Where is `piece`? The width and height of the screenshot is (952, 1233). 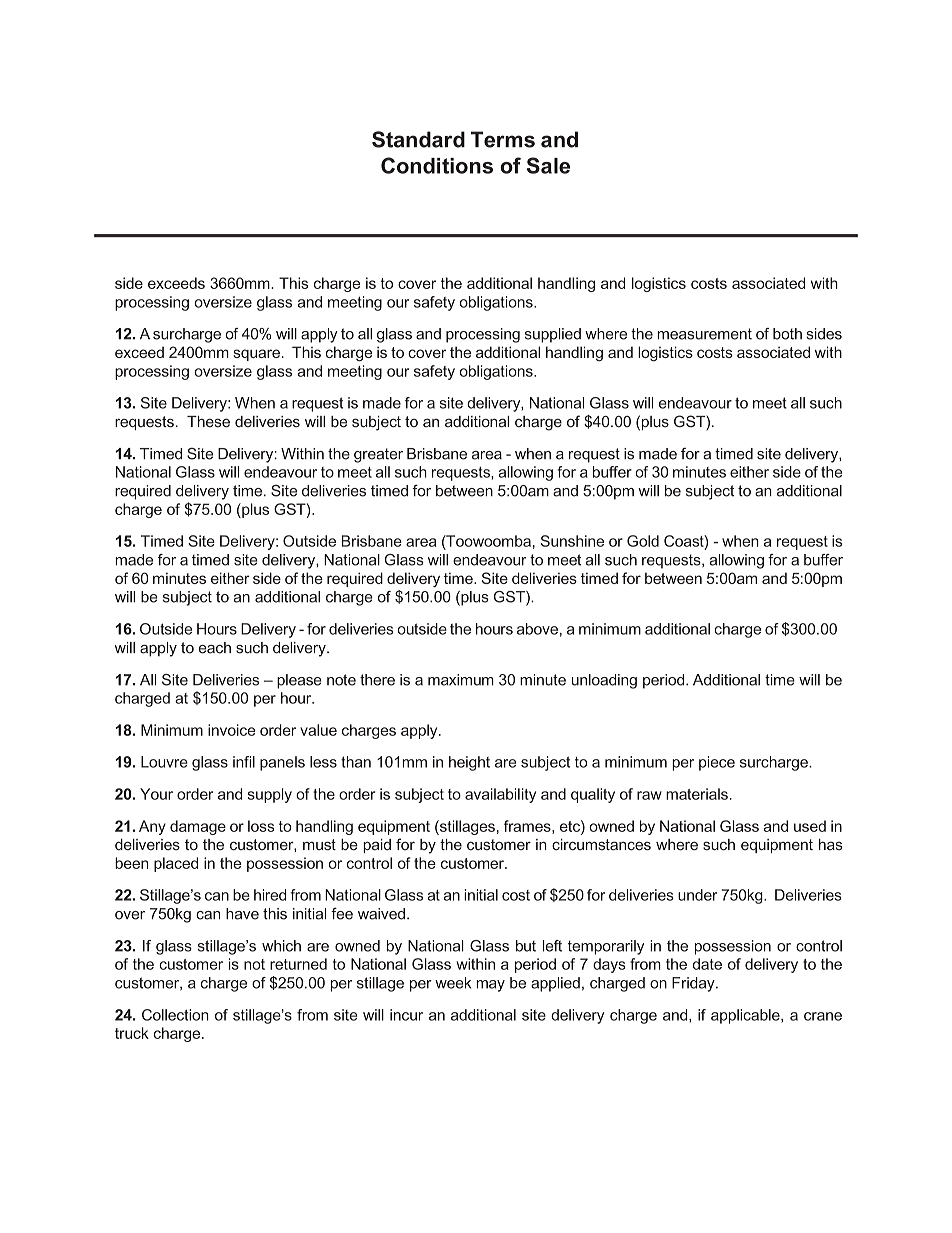
piece is located at coordinates (717, 763).
